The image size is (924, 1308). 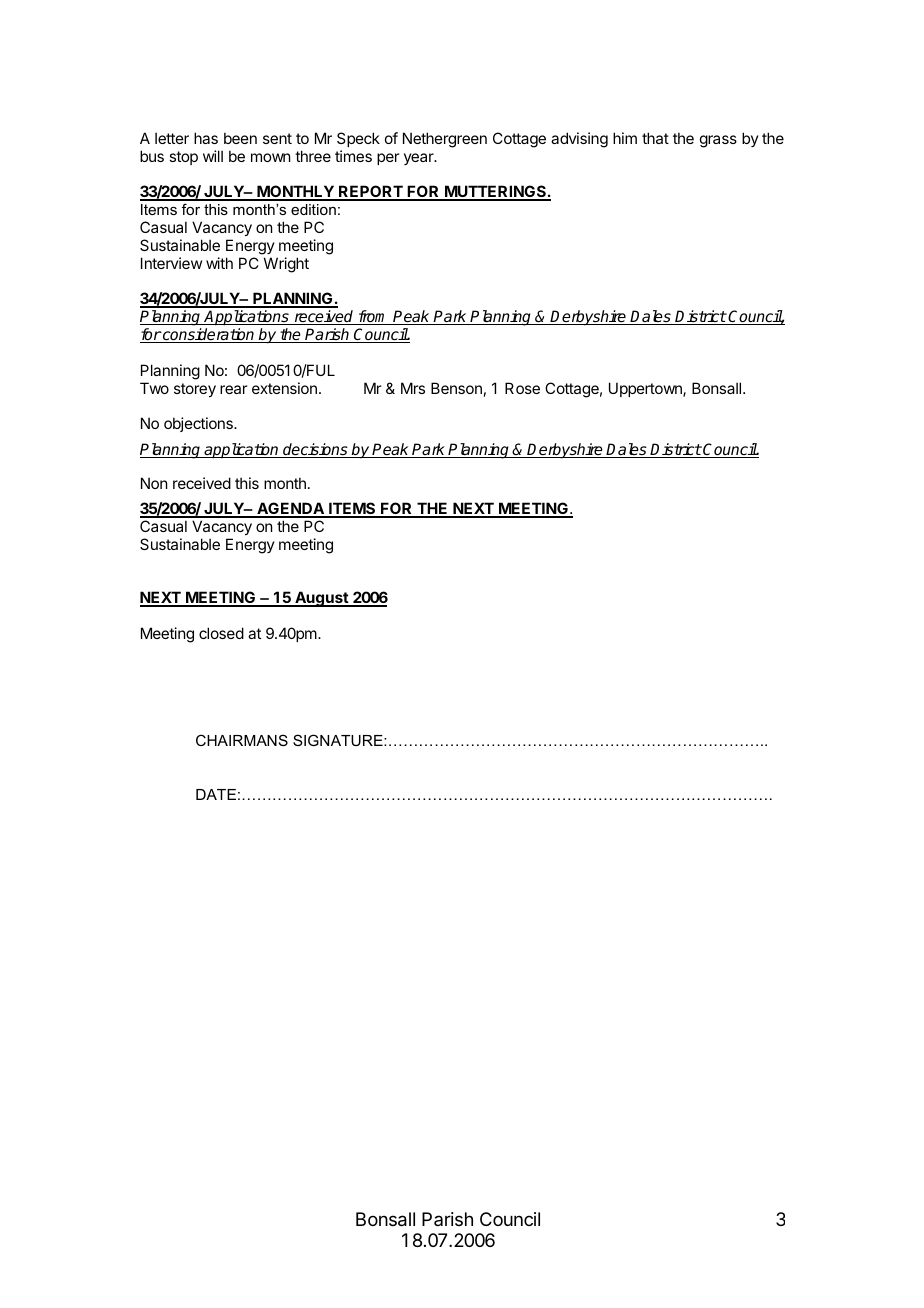 What do you see at coordinates (154, 483) in the screenshot?
I see `Non` at bounding box center [154, 483].
